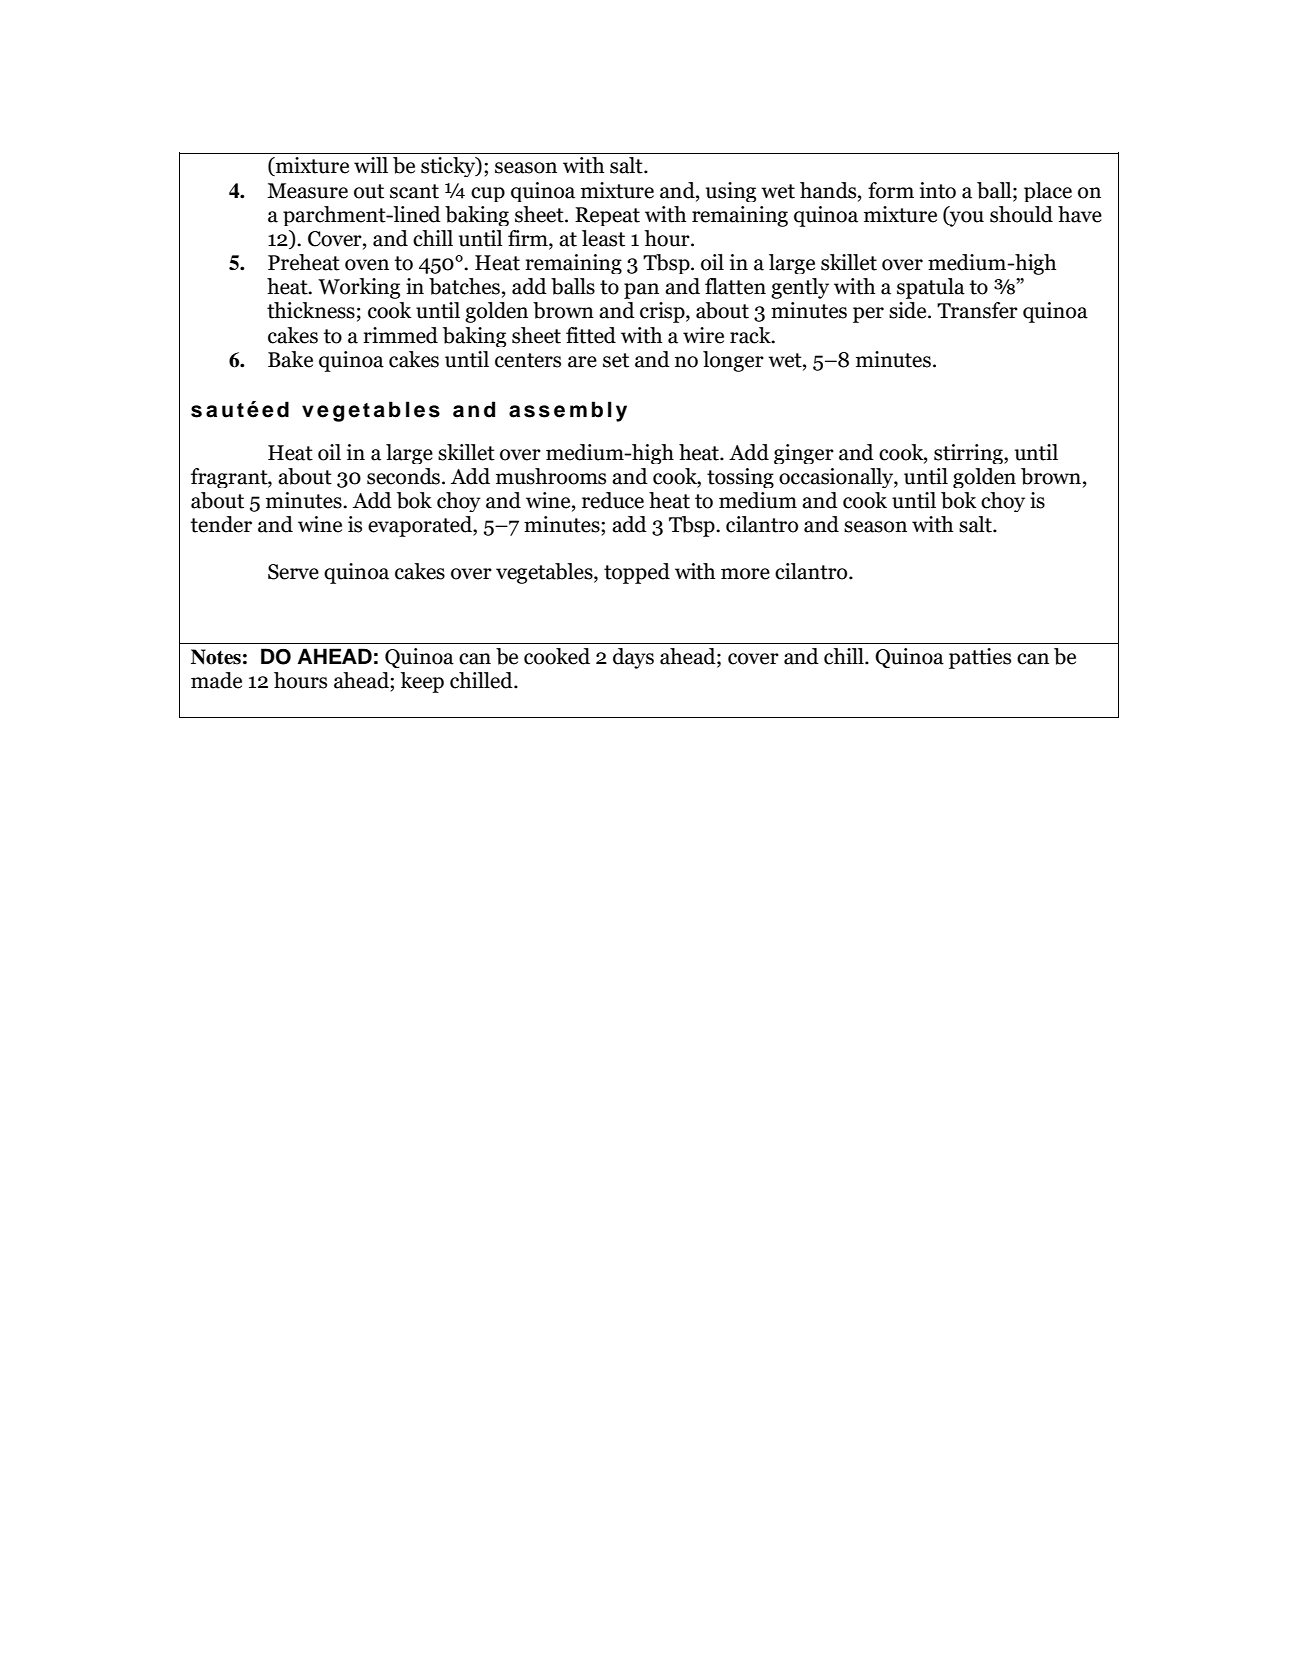 Image resolution: width=1298 pixels, height=1679 pixels. What do you see at coordinates (969, 454) in the image?
I see `stirring` at bounding box center [969, 454].
